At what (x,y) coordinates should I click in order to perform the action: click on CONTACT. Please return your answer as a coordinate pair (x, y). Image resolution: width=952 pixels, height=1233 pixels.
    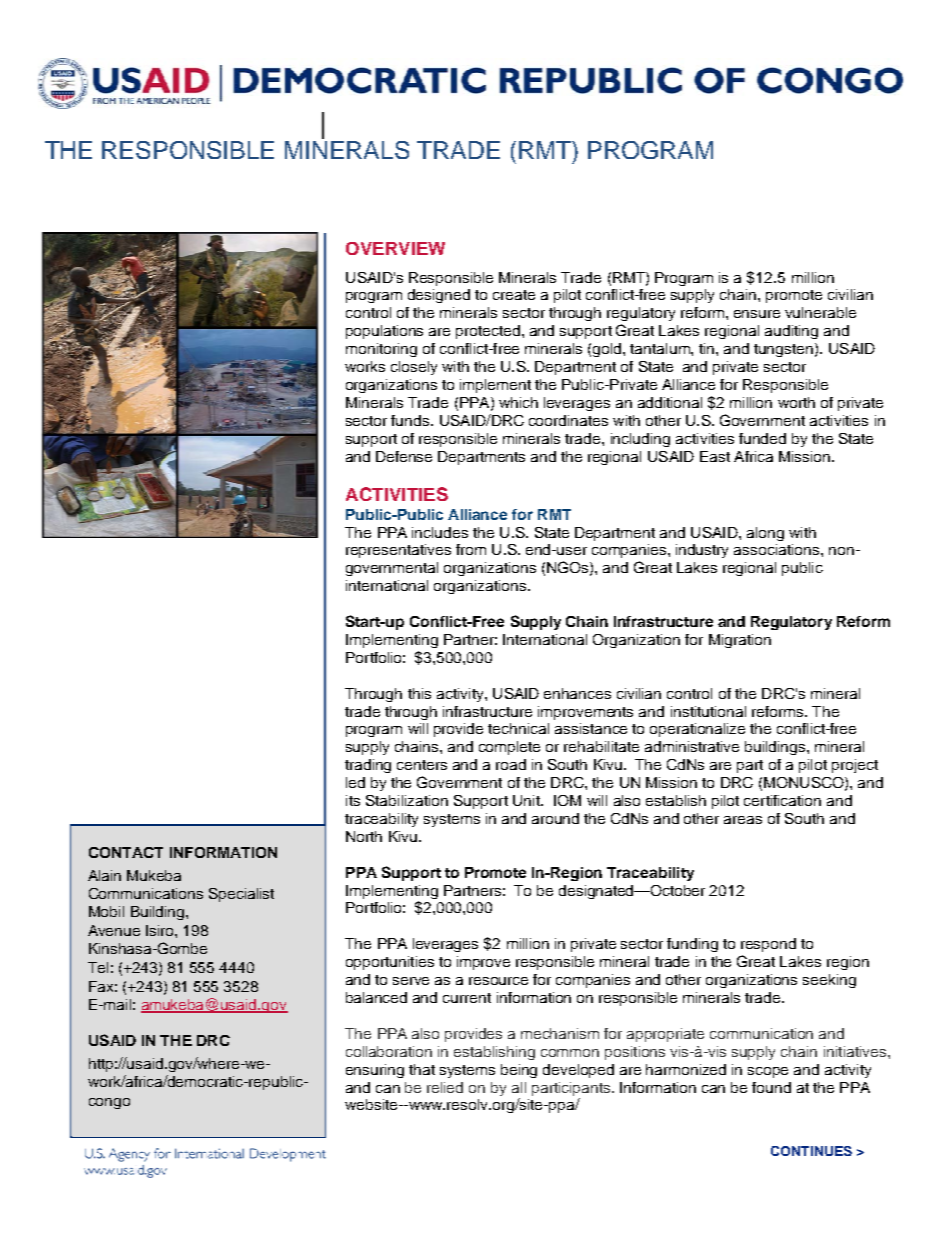
    Looking at the image, I should click on (126, 852).
